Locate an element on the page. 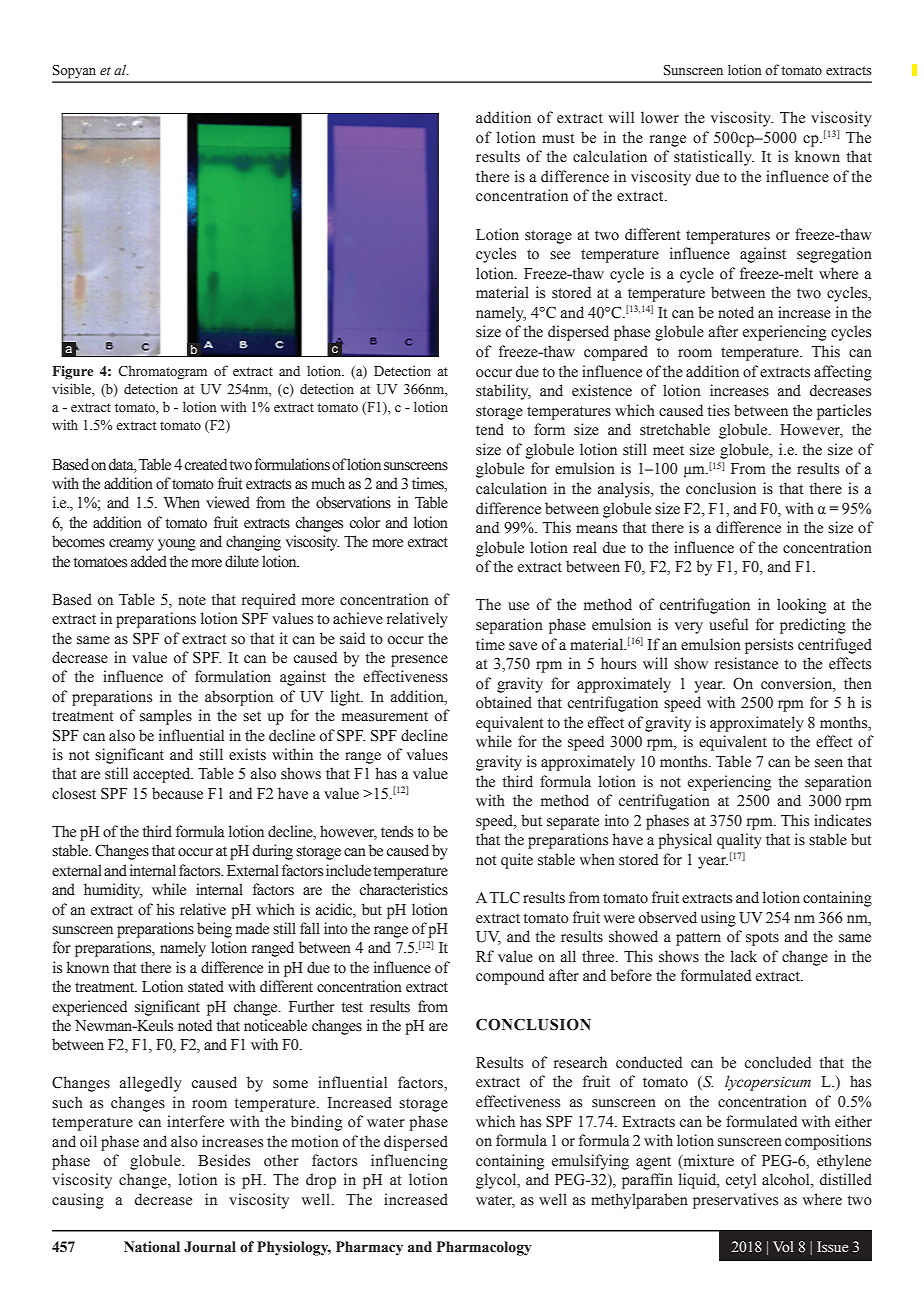 The height and width of the image is (1307, 924). created is located at coordinates (206, 464).
